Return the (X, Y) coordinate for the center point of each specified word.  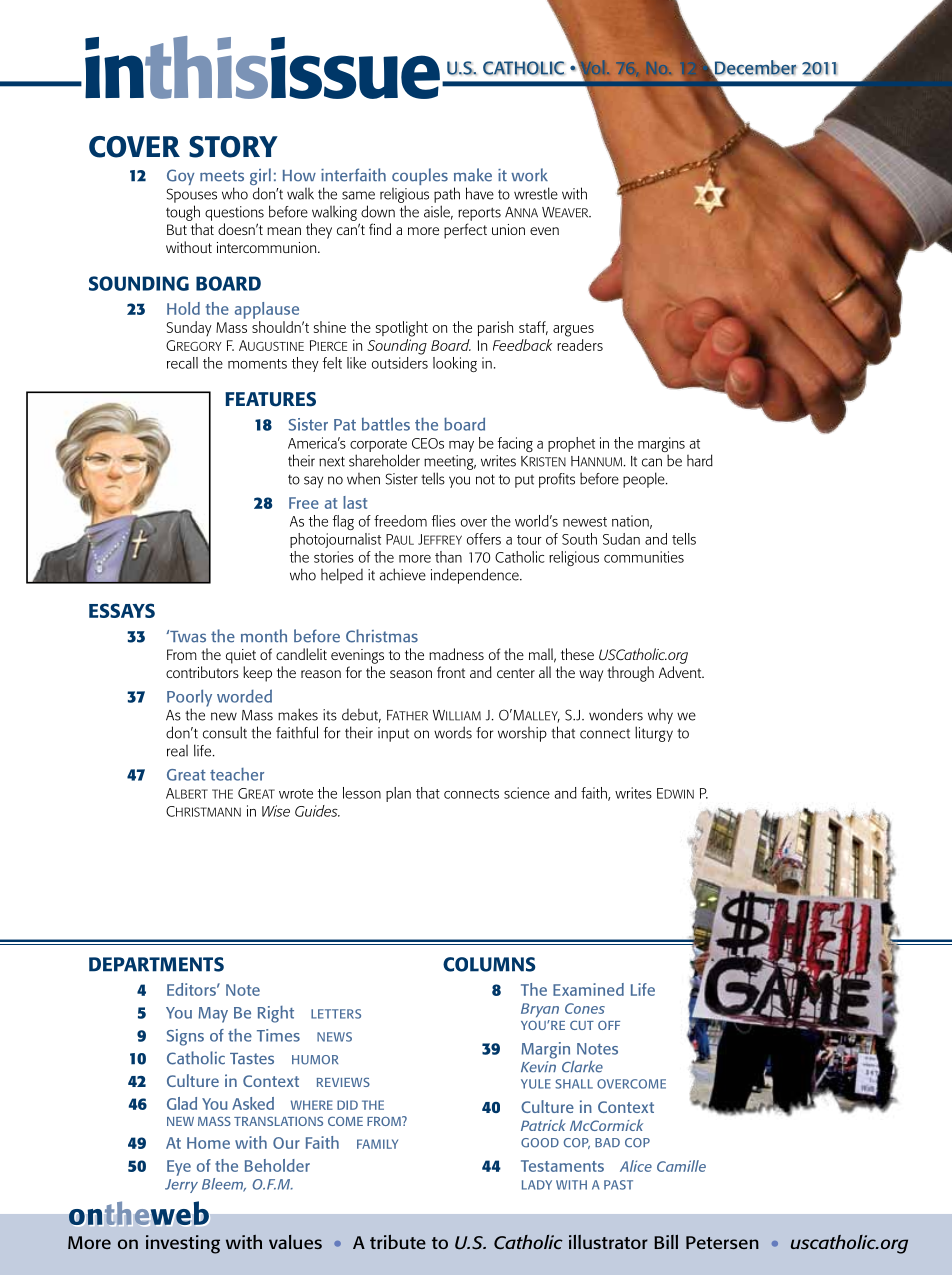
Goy (180, 177)
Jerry (181, 1186)
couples (420, 176)
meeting (450, 462)
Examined (588, 989)
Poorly (189, 699)
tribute (398, 1242)
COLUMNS (489, 964)
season (411, 674)
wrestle (536, 193)
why (660, 716)
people (645, 480)
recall (182, 363)
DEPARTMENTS (156, 964)
